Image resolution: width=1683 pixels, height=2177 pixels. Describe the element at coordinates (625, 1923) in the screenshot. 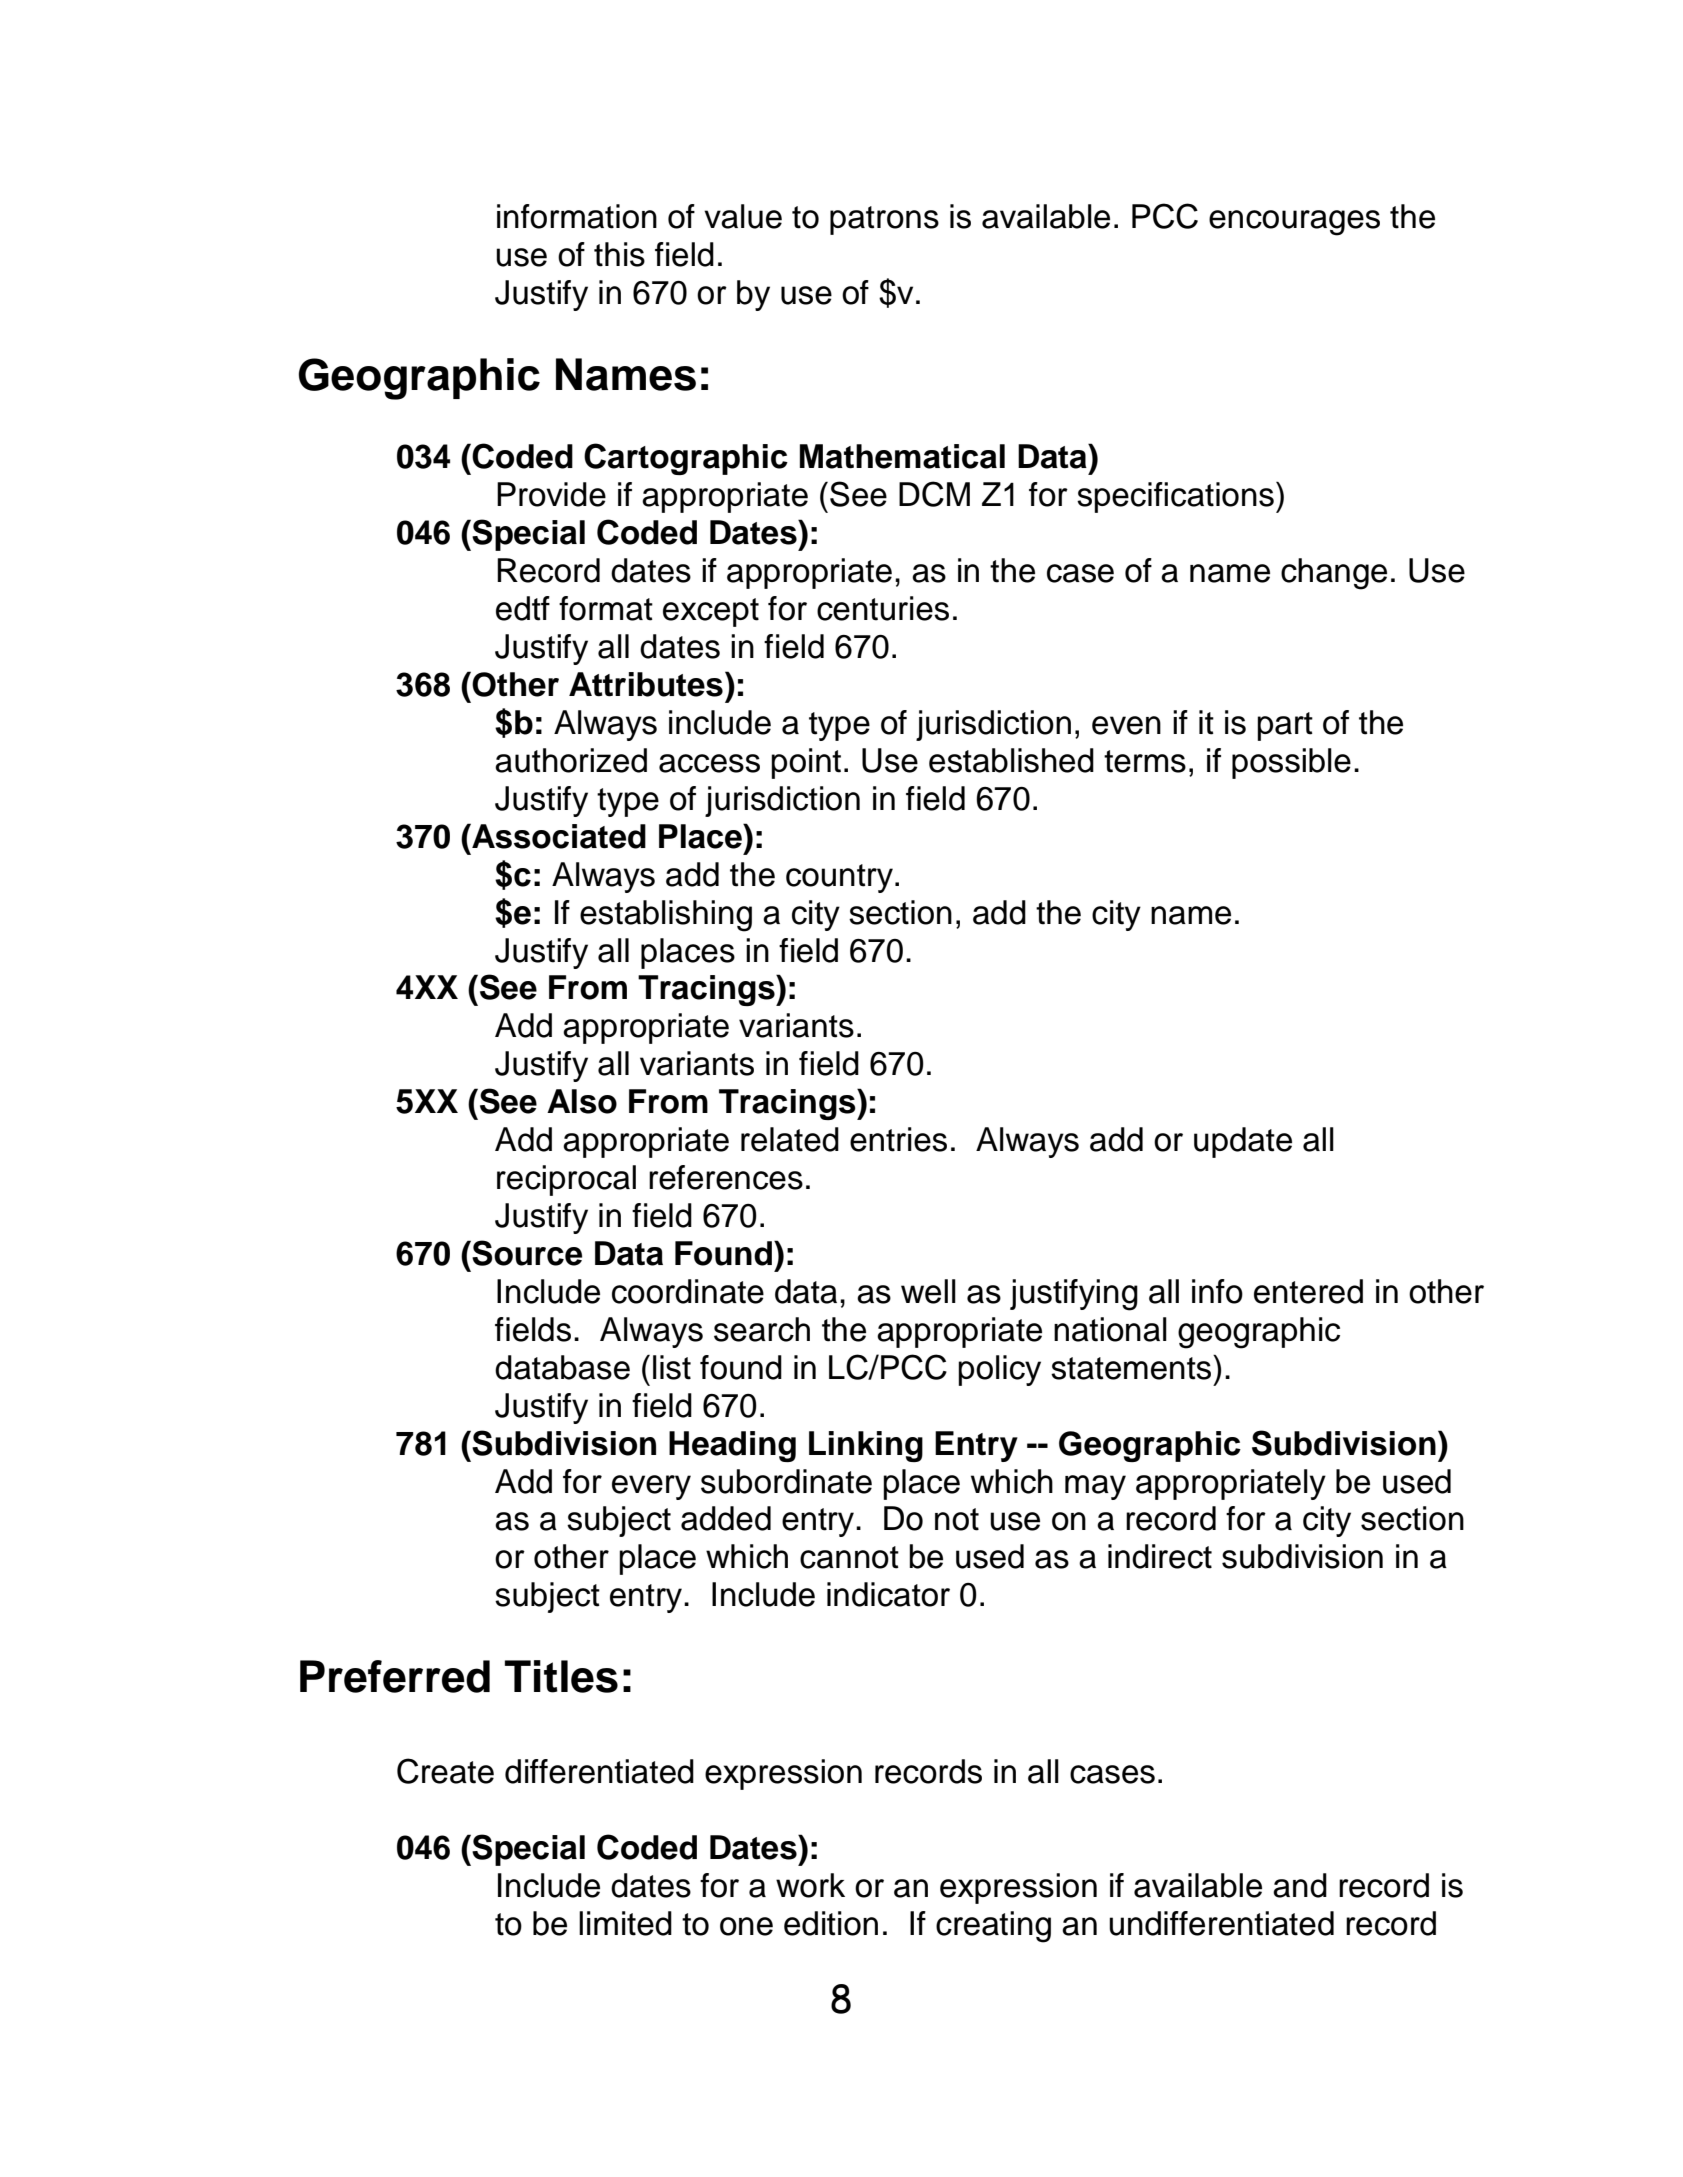

I see `limited` at that location.
